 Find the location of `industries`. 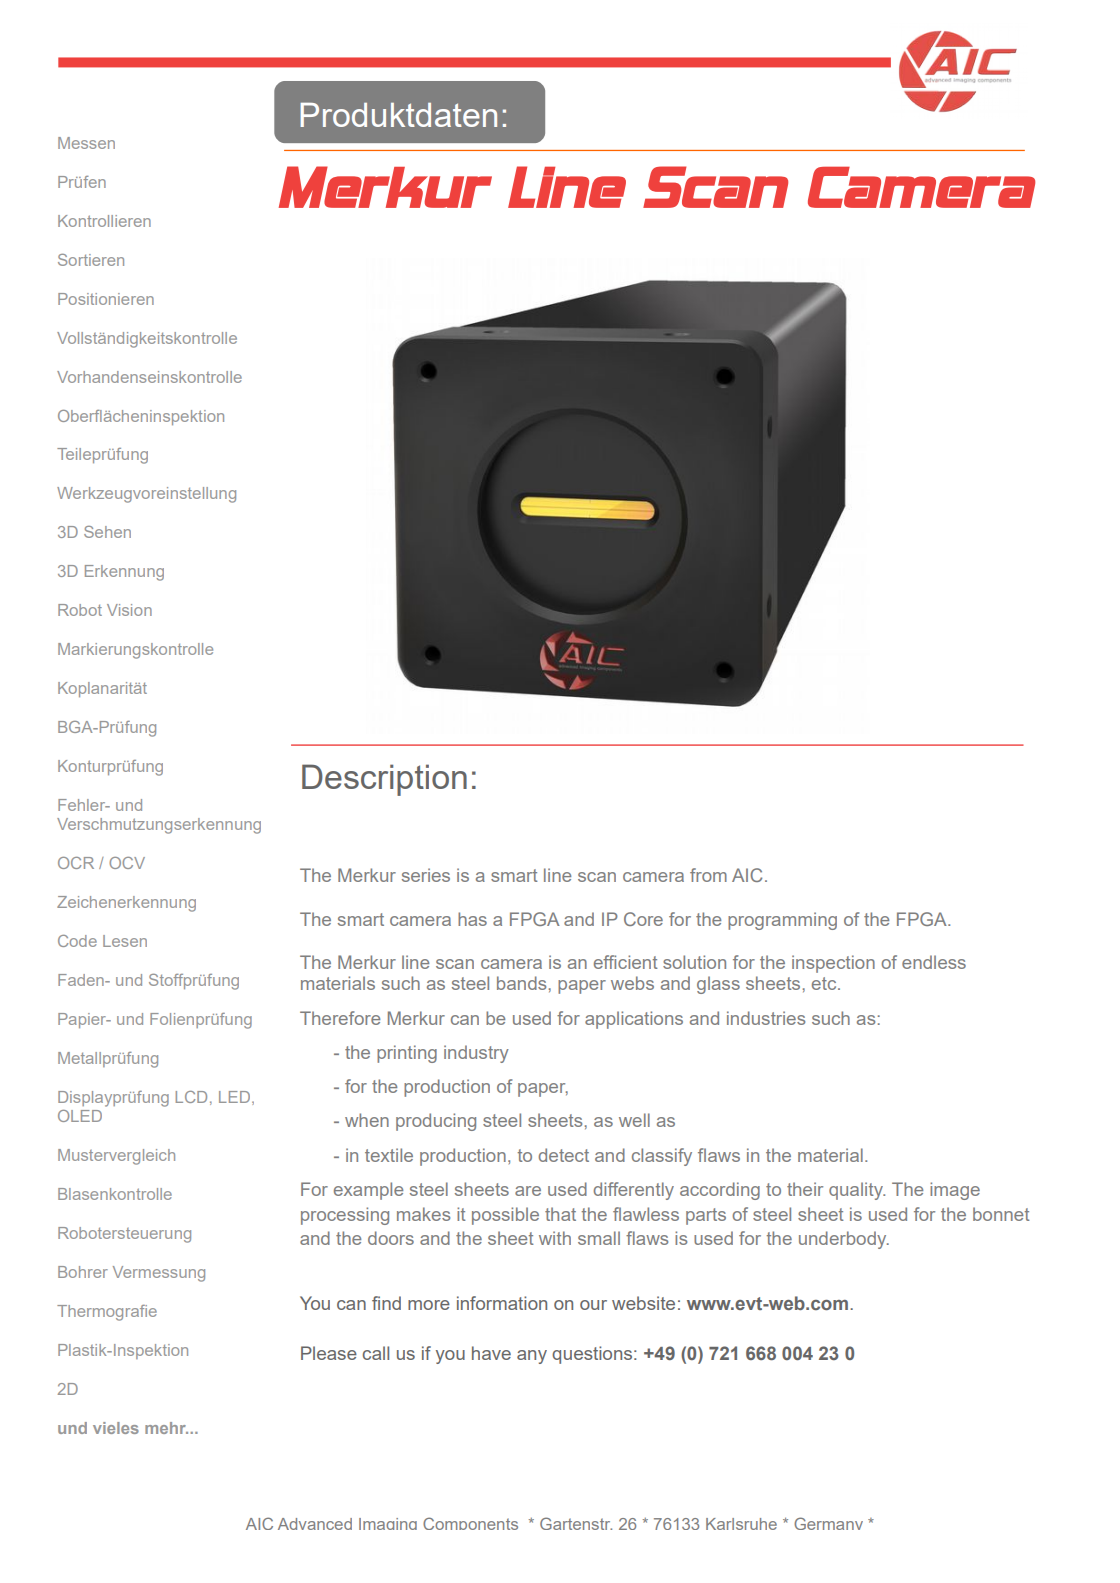

industries is located at coordinates (766, 1018).
